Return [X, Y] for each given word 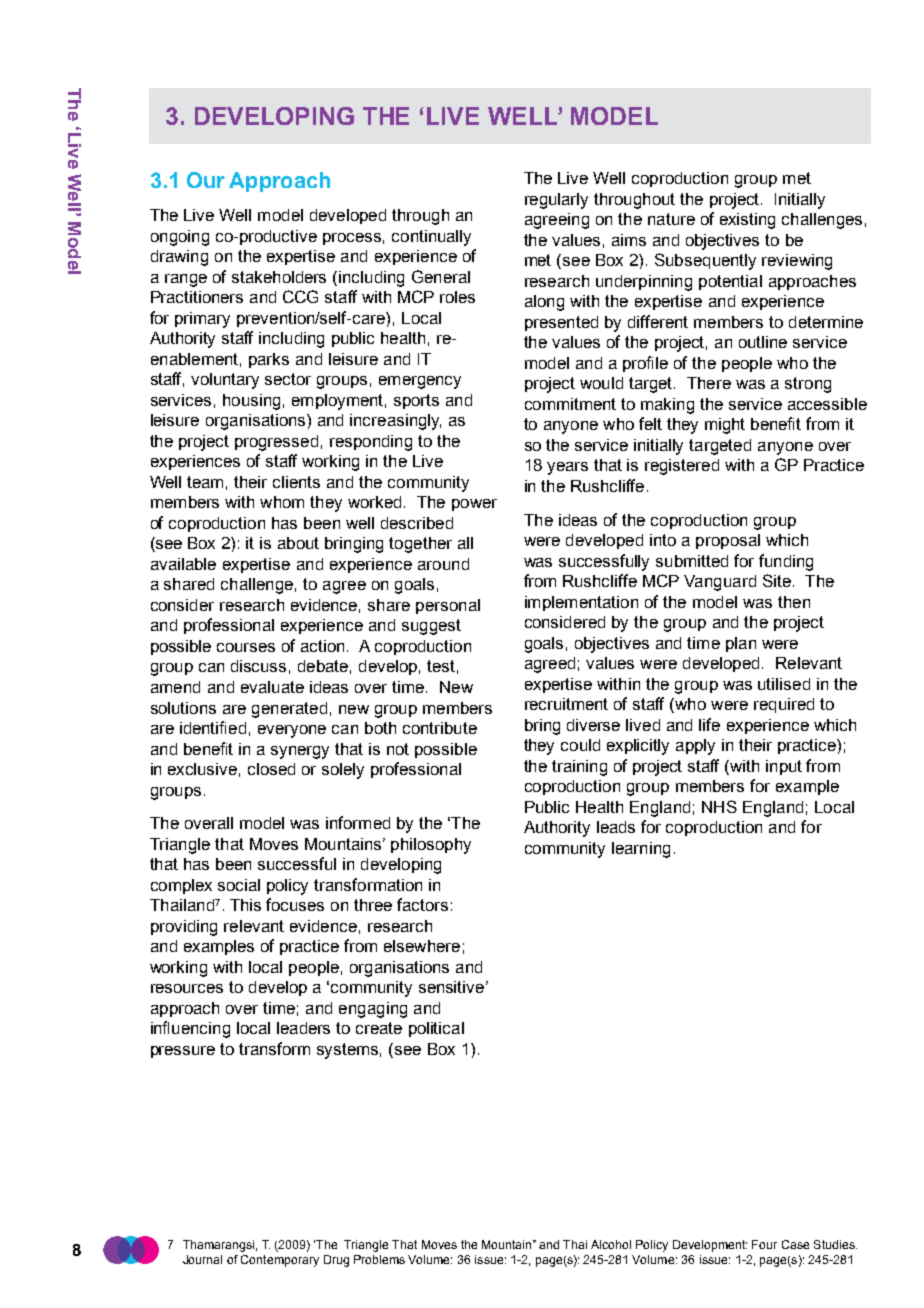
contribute [440, 728]
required [784, 705]
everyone [292, 731]
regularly [556, 201]
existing [747, 221]
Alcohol [611, 1244]
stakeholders [279, 277]
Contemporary [280, 1261]
